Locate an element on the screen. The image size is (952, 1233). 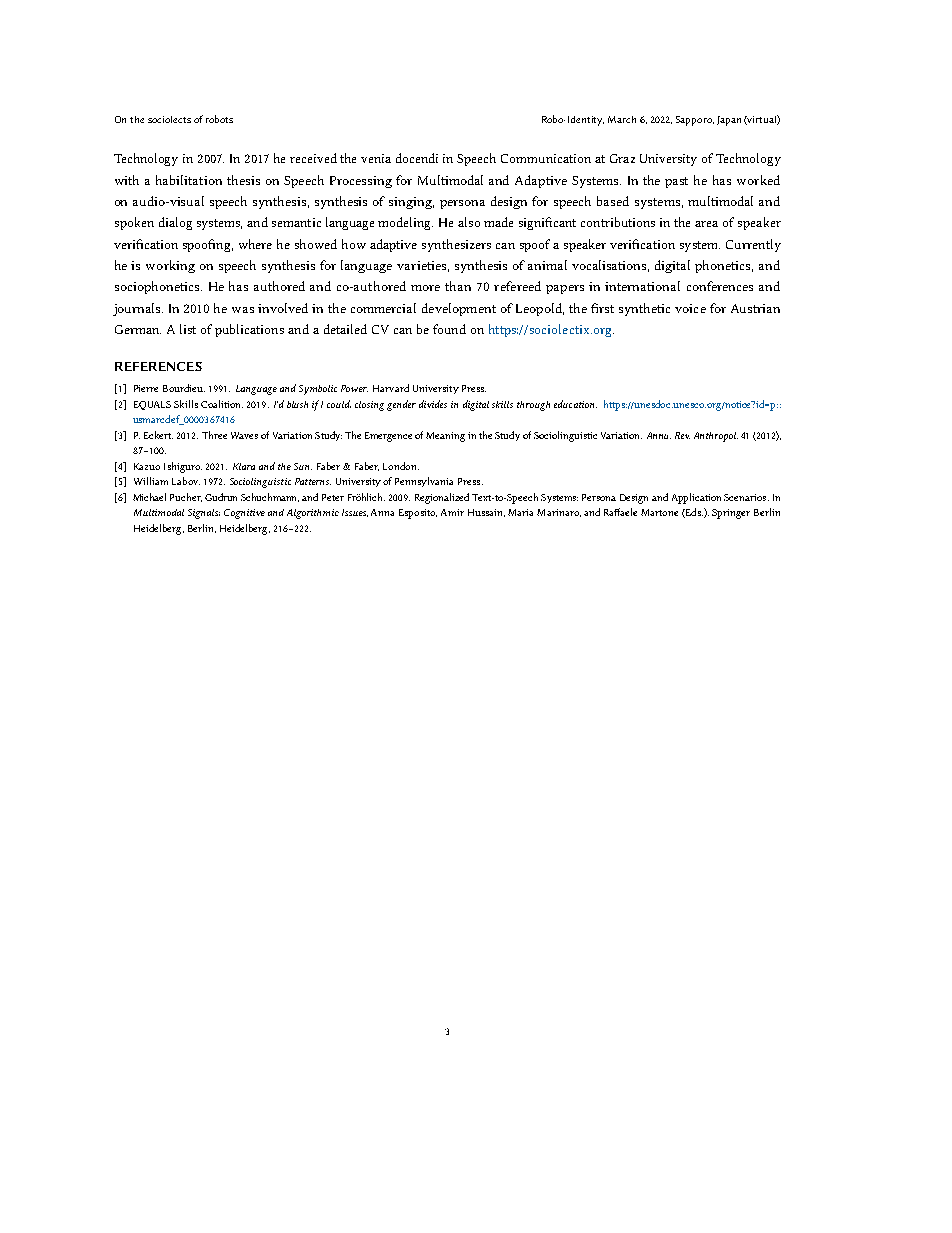
also is located at coordinates (469, 222).
